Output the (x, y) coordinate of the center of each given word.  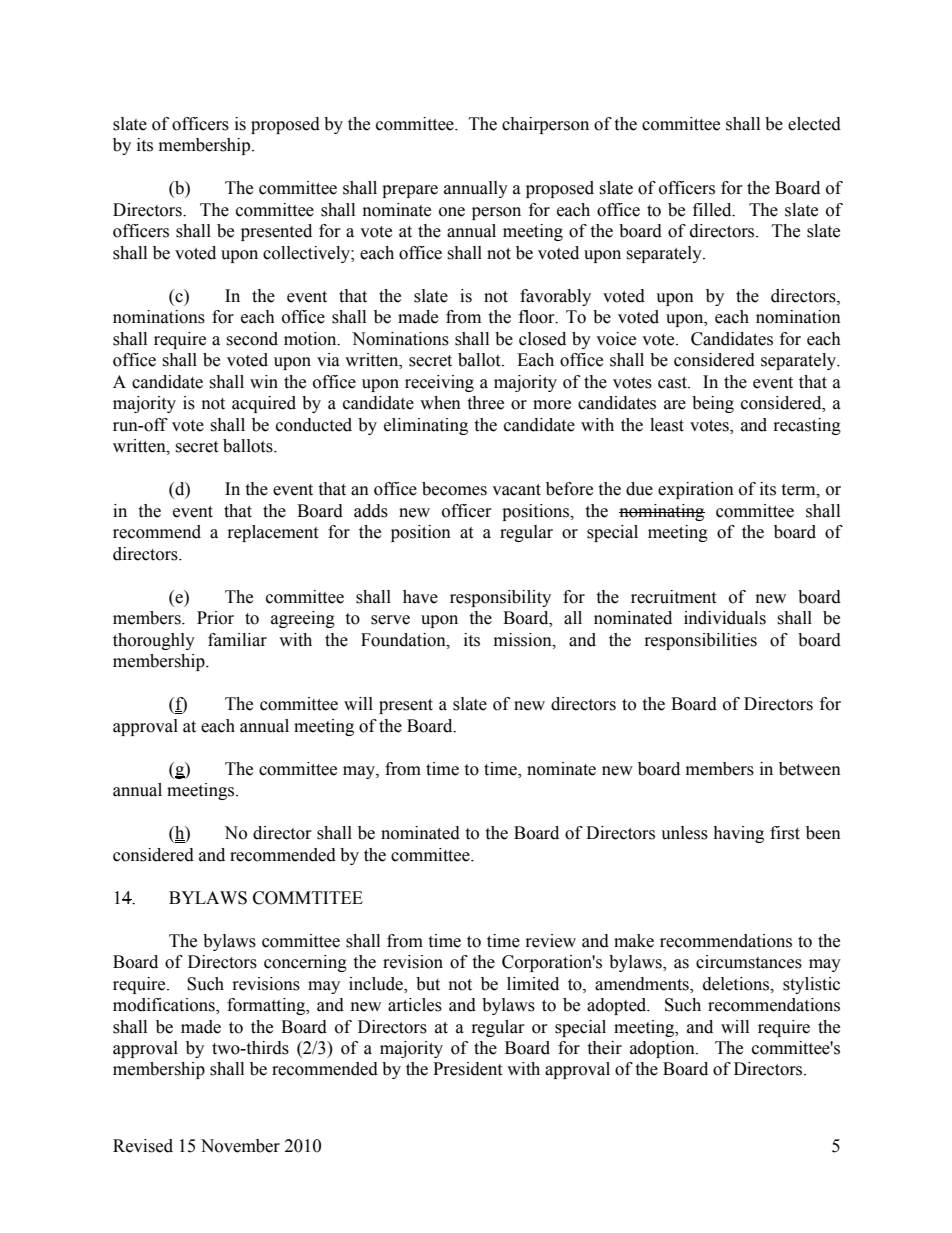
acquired (264, 404)
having (738, 834)
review (551, 941)
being (713, 404)
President (467, 1069)
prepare (410, 191)
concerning (305, 963)
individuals (725, 618)
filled (713, 210)
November (240, 1146)
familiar (237, 640)
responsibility (500, 598)
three (485, 403)
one (452, 212)
